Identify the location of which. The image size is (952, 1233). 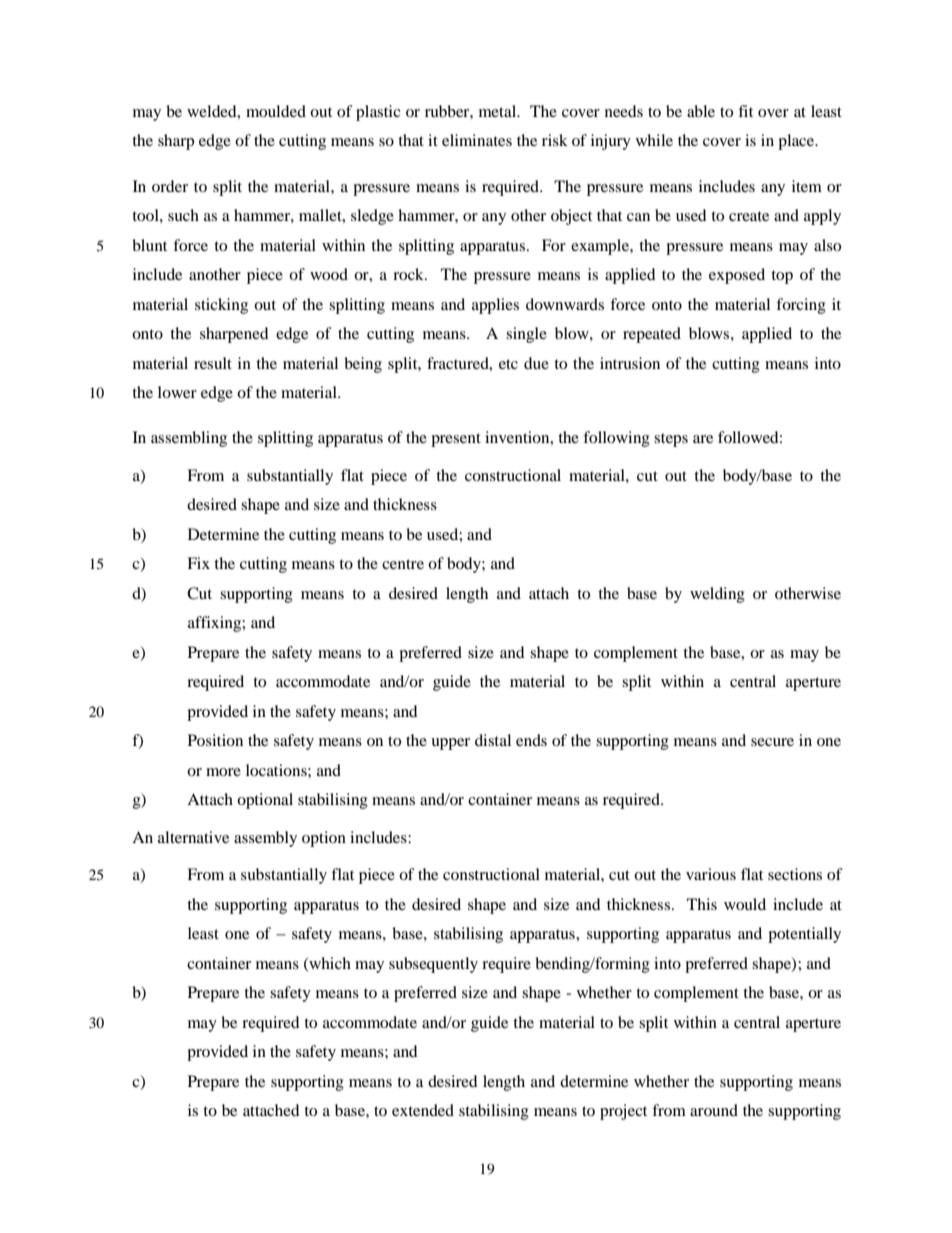
(329, 964).
